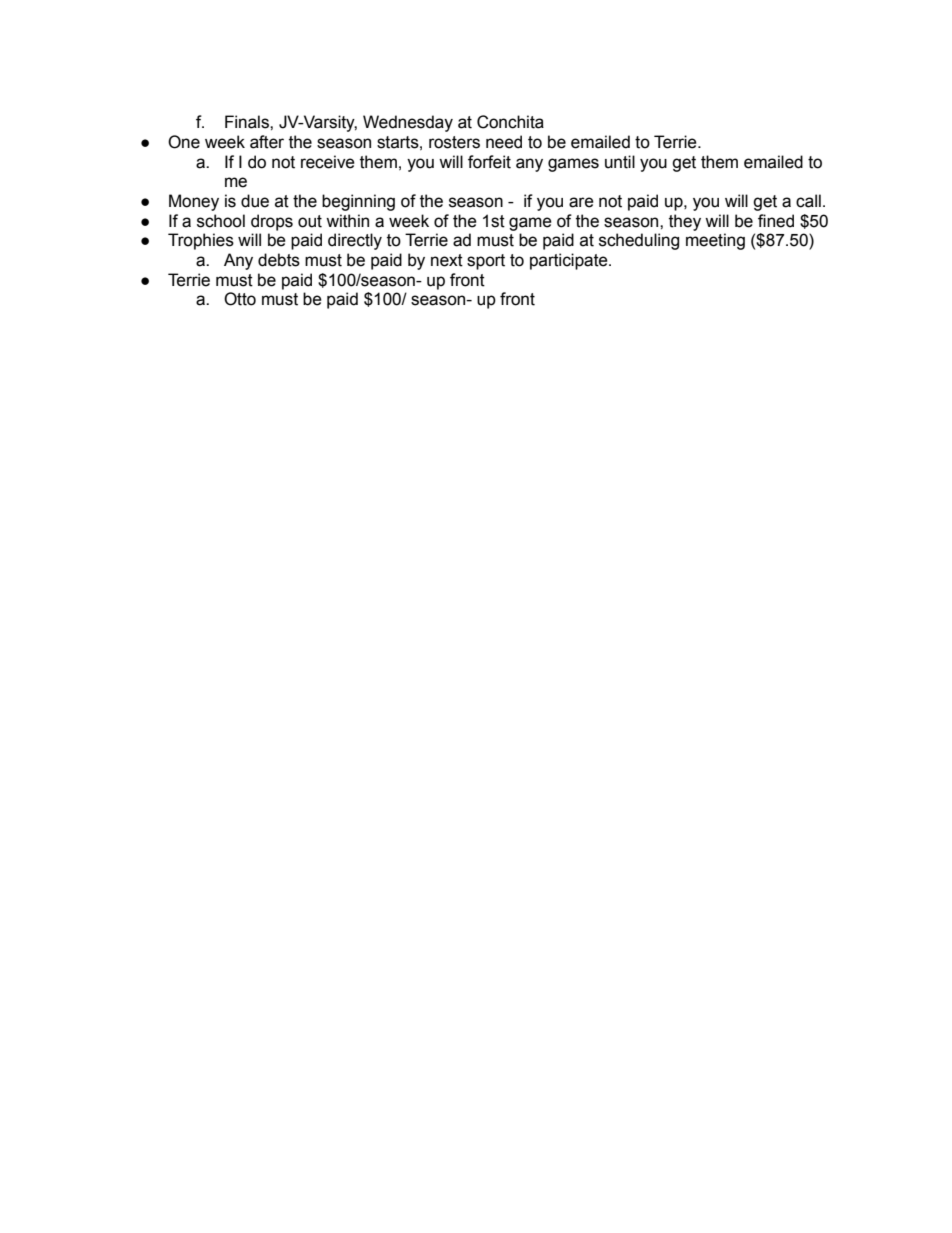 This image has height=1233, width=952. Describe the element at coordinates (715, 241) in the image. I see `meeting` at that location.
